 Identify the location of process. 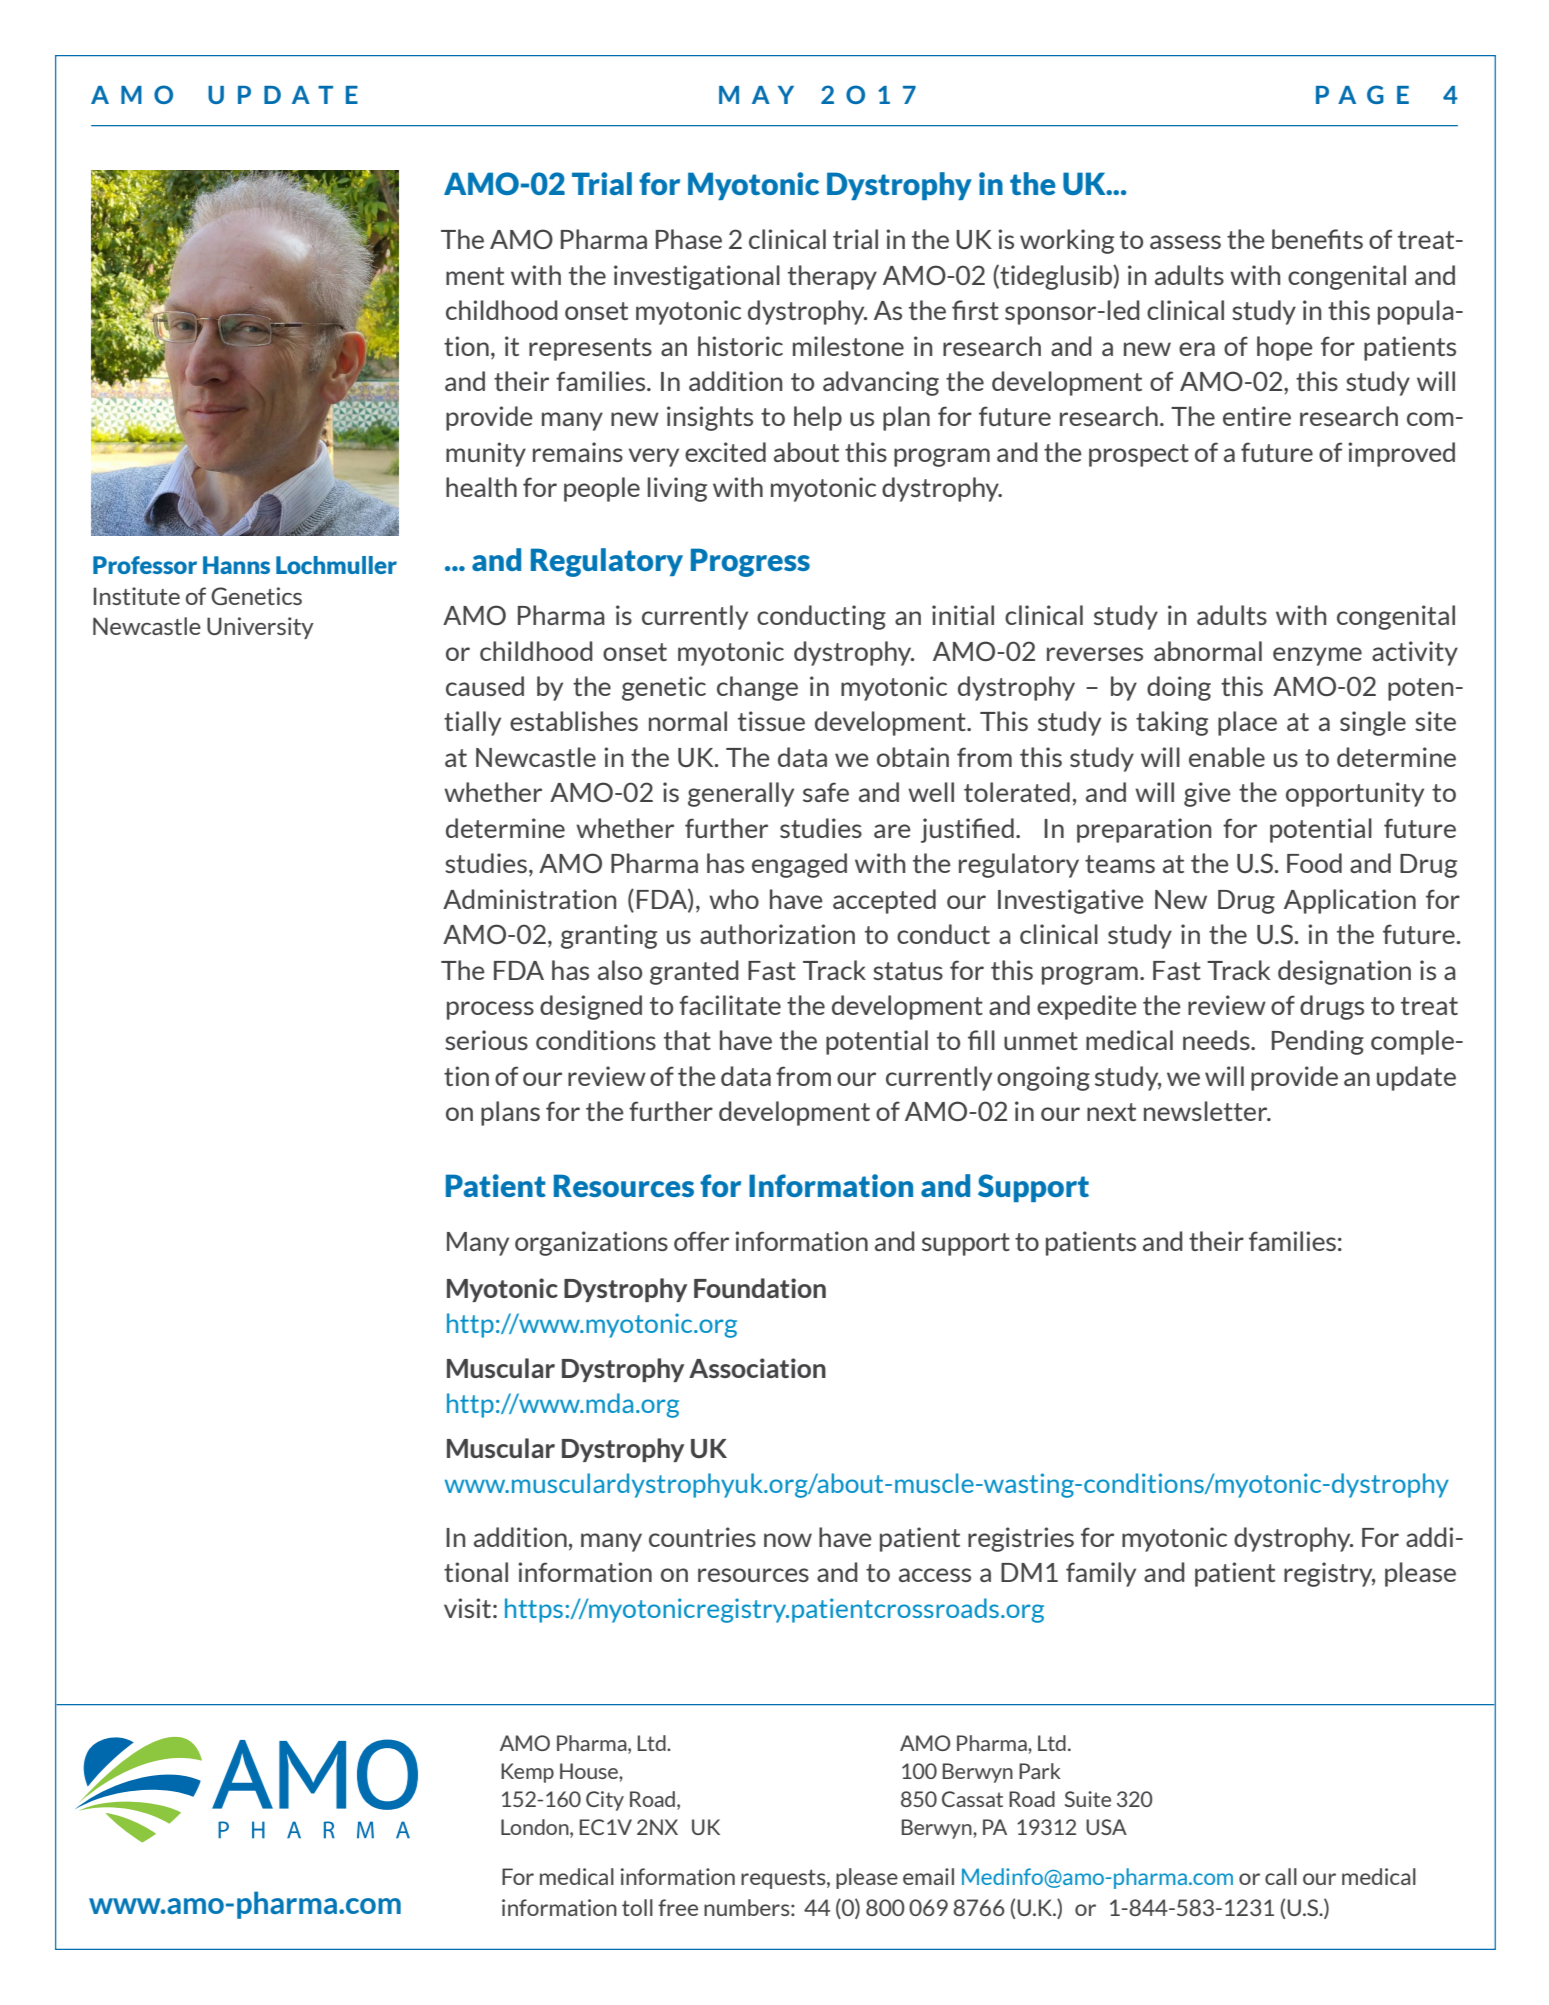
(490, 1010).
